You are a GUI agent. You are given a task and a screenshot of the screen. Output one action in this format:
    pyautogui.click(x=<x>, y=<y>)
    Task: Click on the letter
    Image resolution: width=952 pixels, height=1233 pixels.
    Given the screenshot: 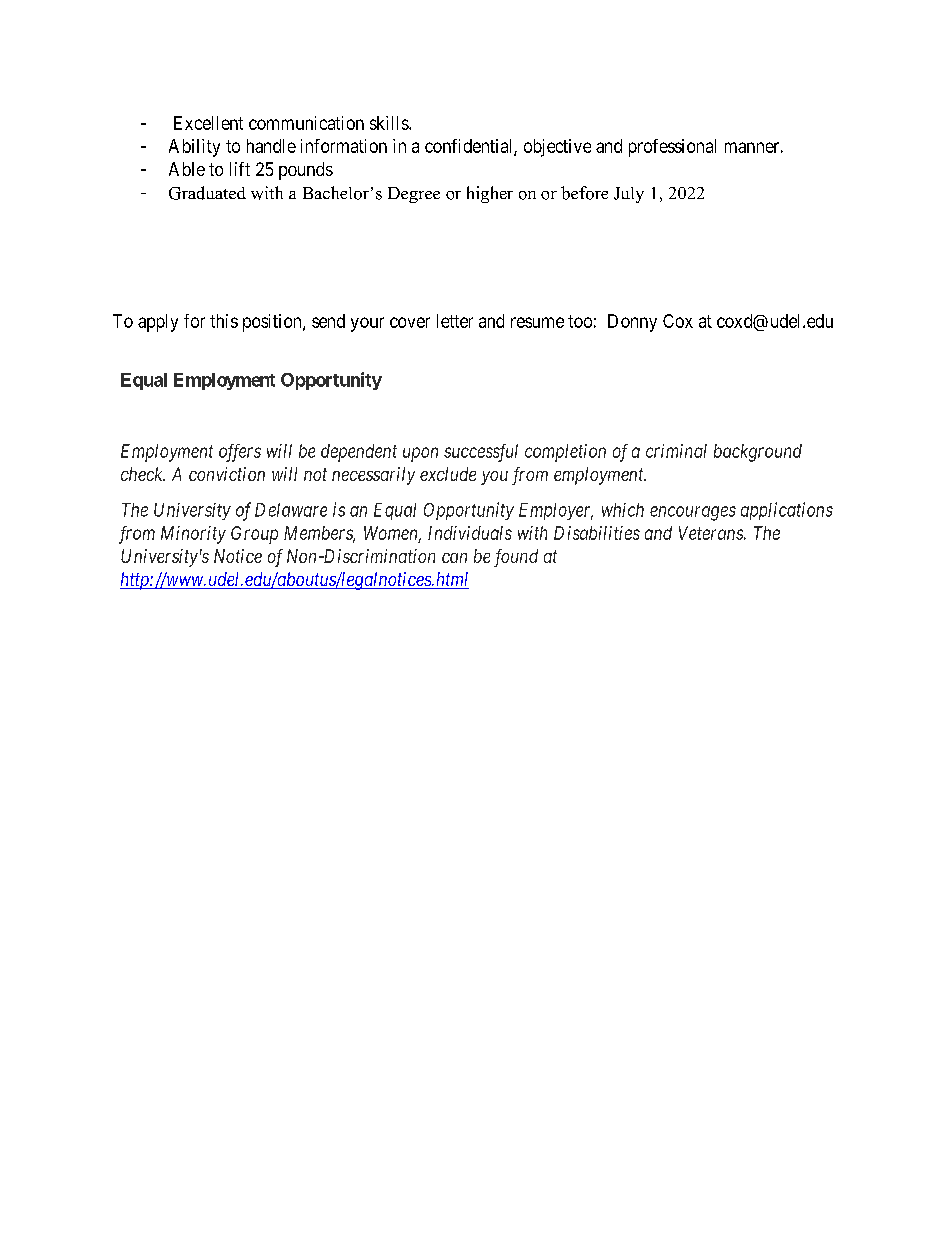 What is the action you would take?
    pyautogui.click(x=455, y=321)
